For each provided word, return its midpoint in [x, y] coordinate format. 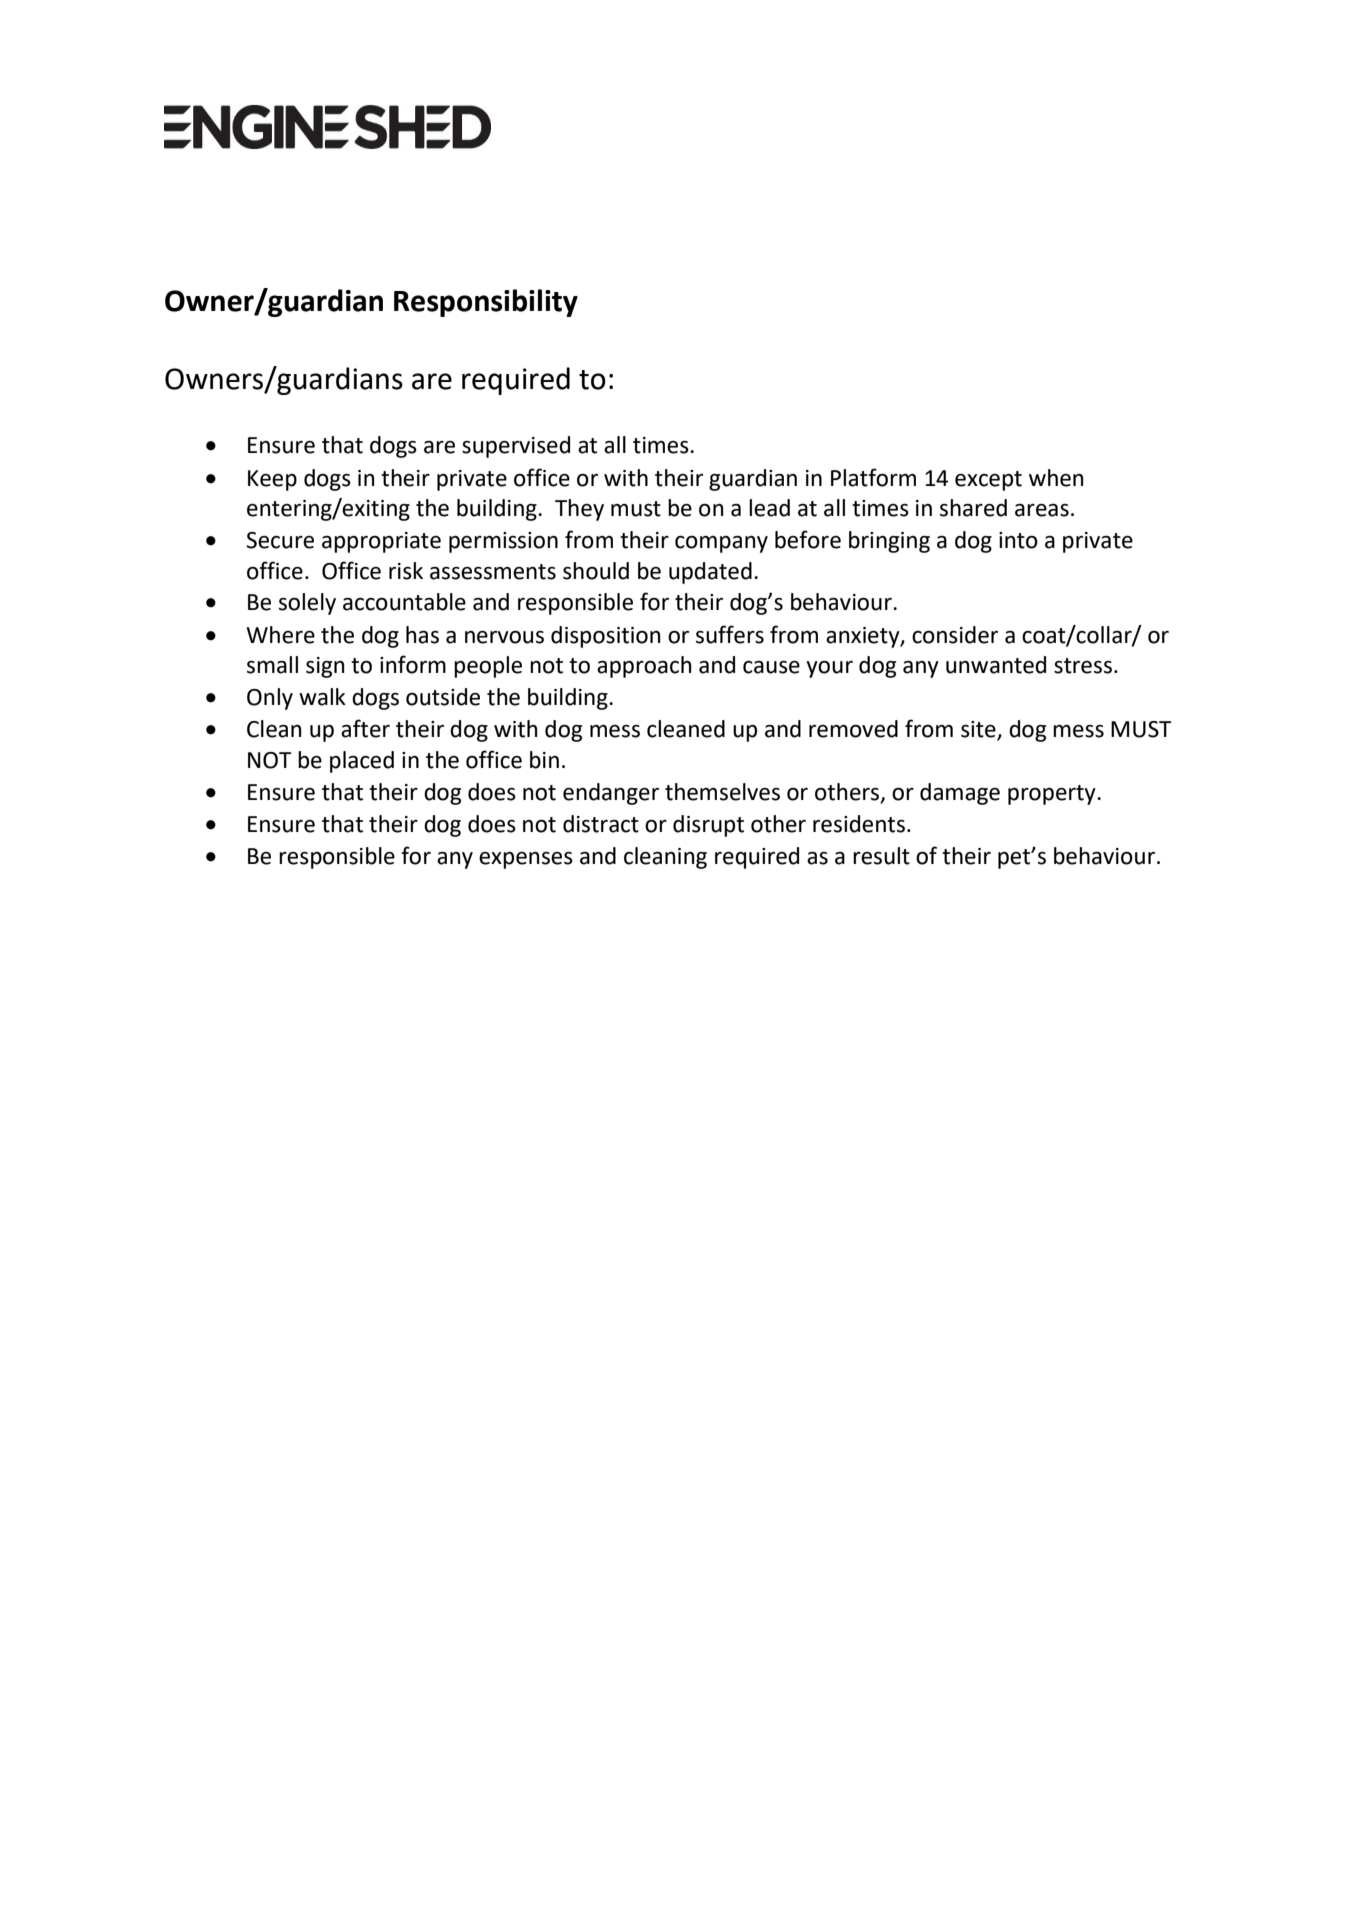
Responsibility [486, 303]
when [1056, 478]
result [881, 856]
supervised [516, 447]
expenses [526, 860]
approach [644, 667]
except [988, 481]
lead [769, 508]
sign [325, 667]
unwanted [996, 665]
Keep [272, 480]
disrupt [708, 826]
